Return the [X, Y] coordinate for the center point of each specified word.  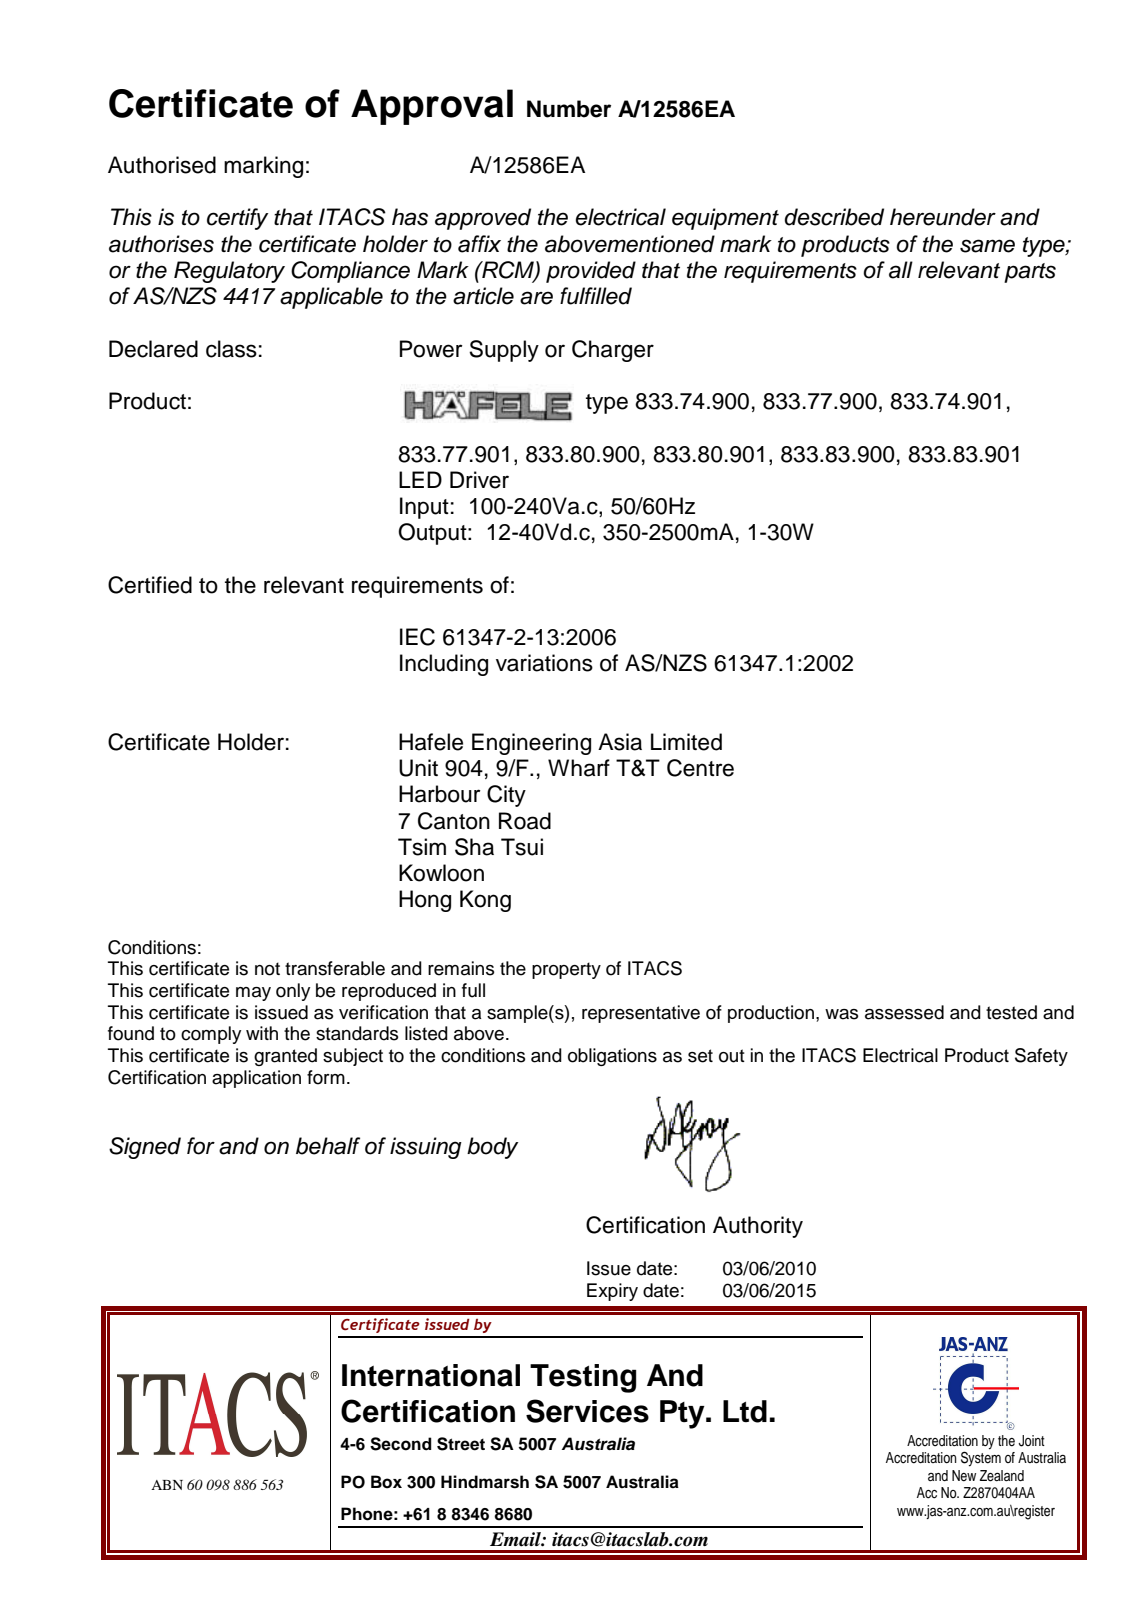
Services [587, 1411]
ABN [167, 1485]
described [834, 217]
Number [569, 109]
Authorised [162, 165]
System [981, 1459]
